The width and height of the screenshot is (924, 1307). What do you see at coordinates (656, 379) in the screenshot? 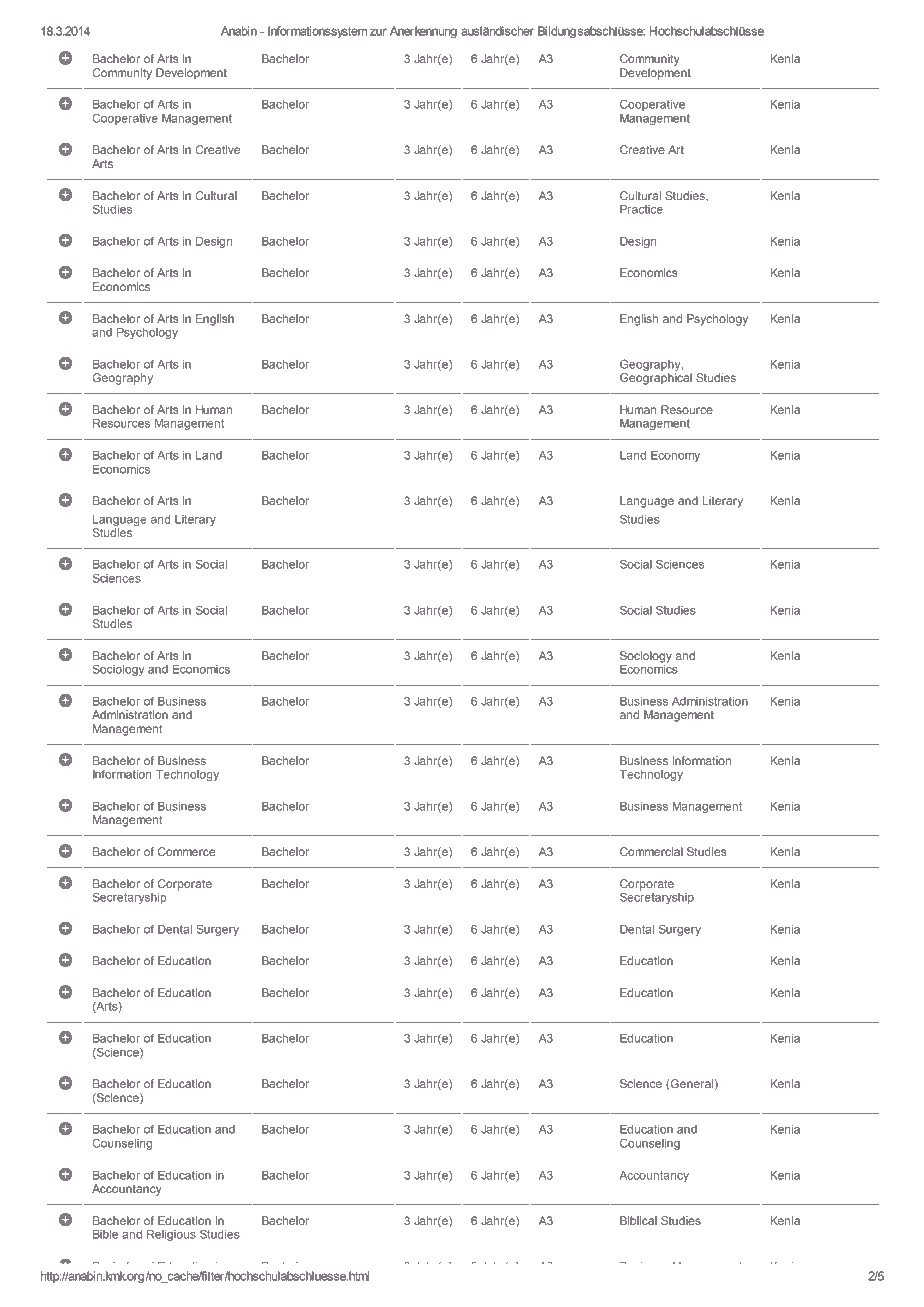
I see `Geographical` at bounding box center [656, 379].
